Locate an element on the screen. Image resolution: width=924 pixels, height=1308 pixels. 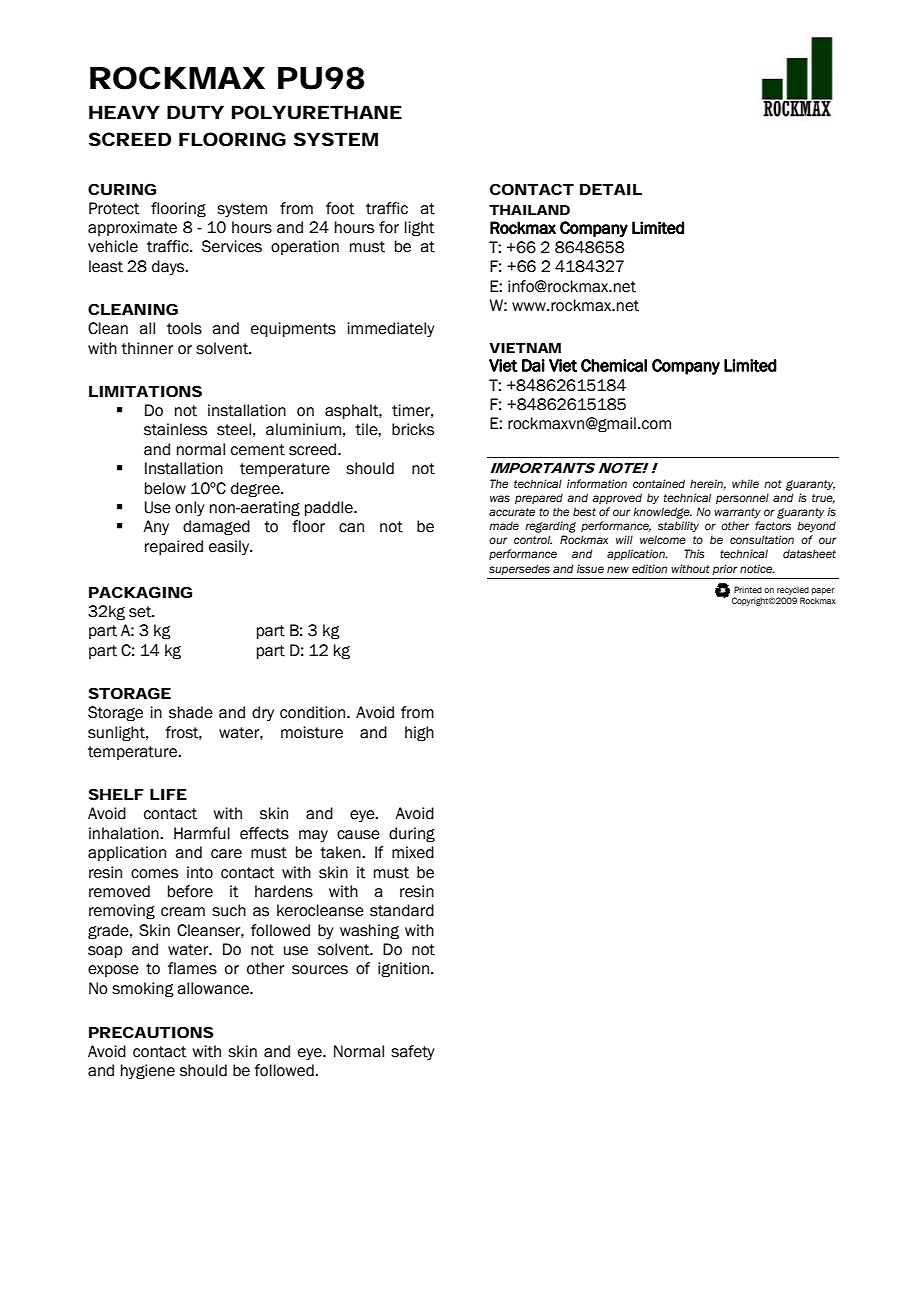
stainless is located at coordinates (175, 429).
